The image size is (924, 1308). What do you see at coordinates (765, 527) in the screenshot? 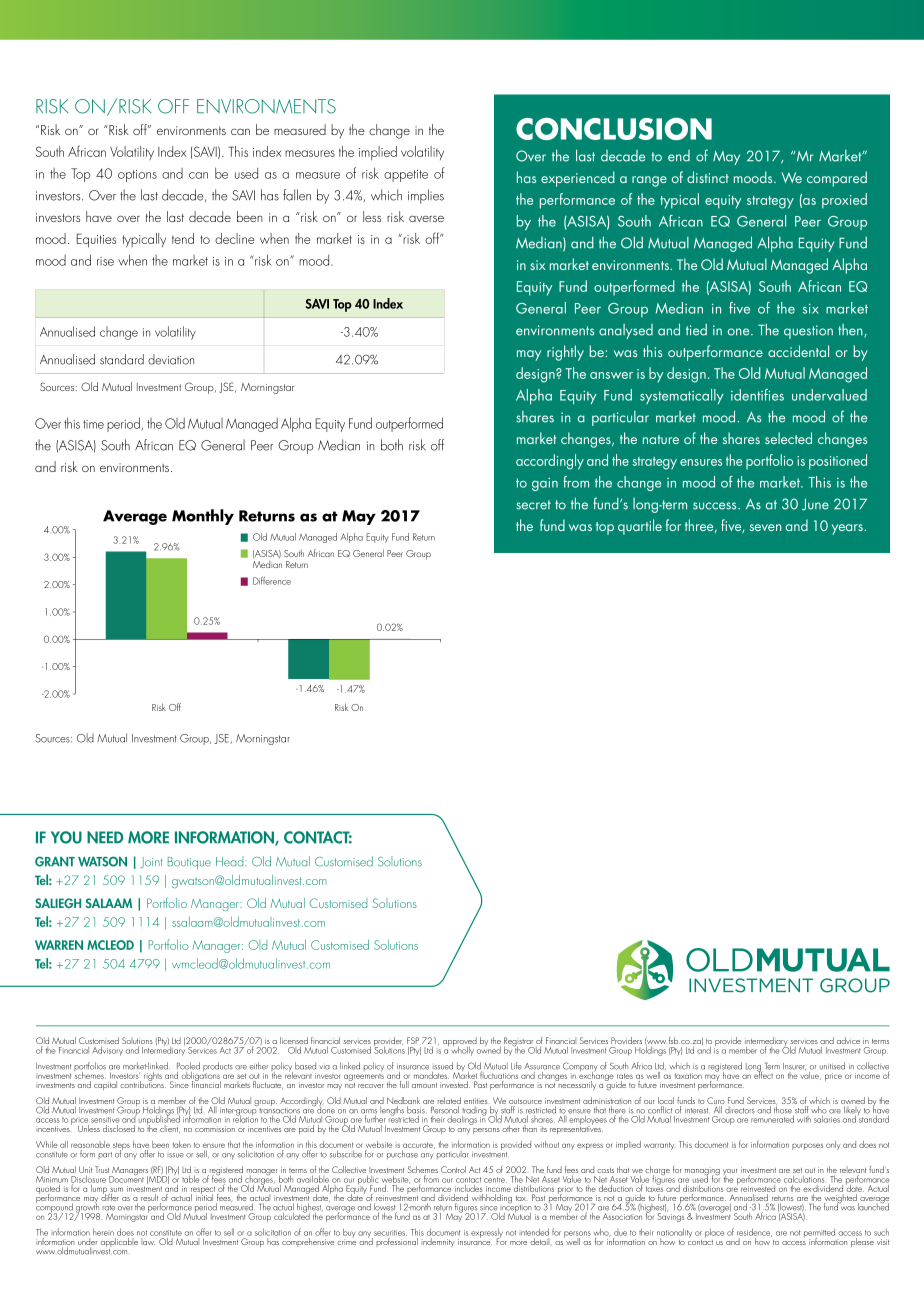
I see `seven` at bounding box center [765, 527].
